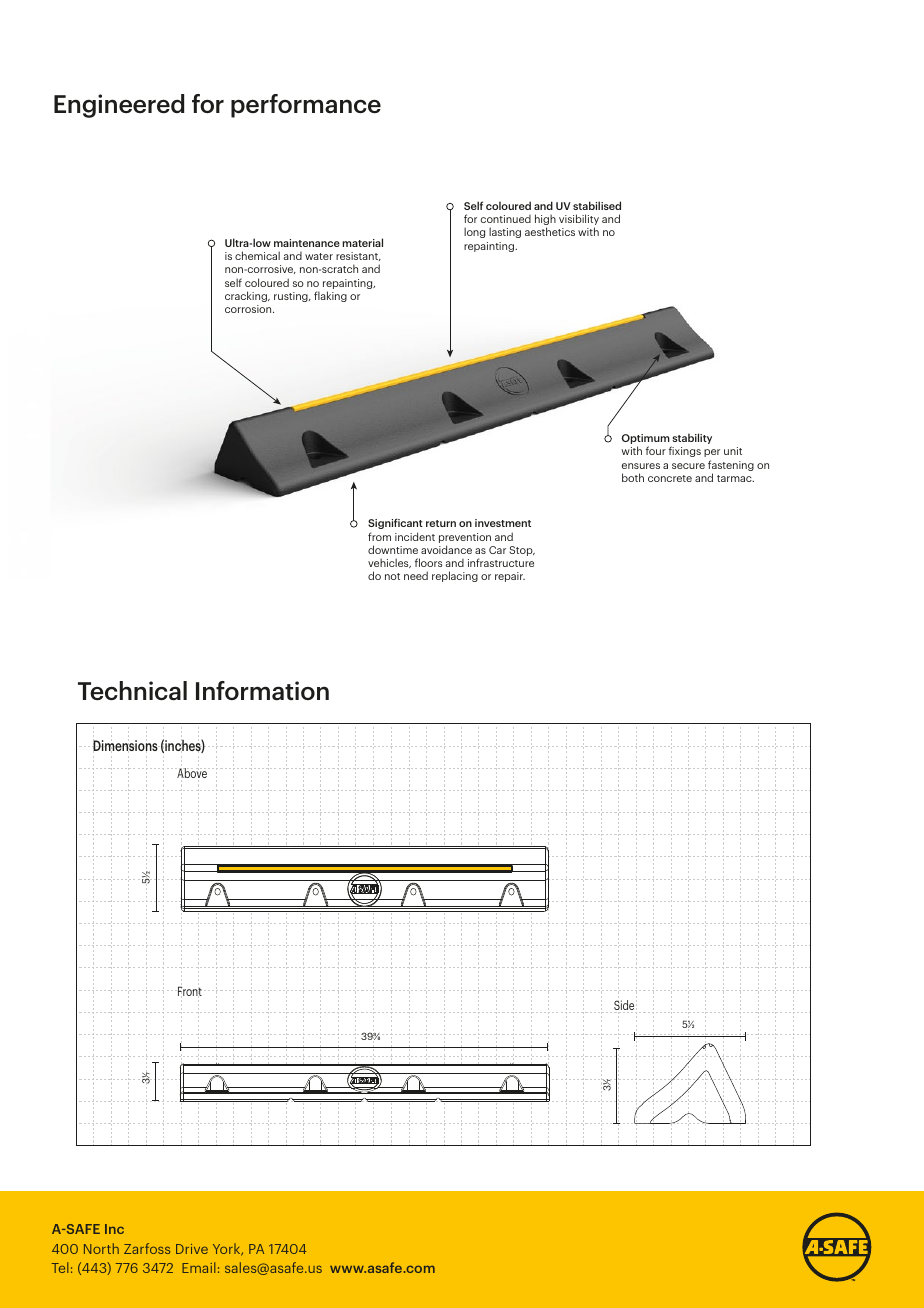  Describe the element at coordinates (501, 562) in the screenshot. I see `infrastructure` at that location.
